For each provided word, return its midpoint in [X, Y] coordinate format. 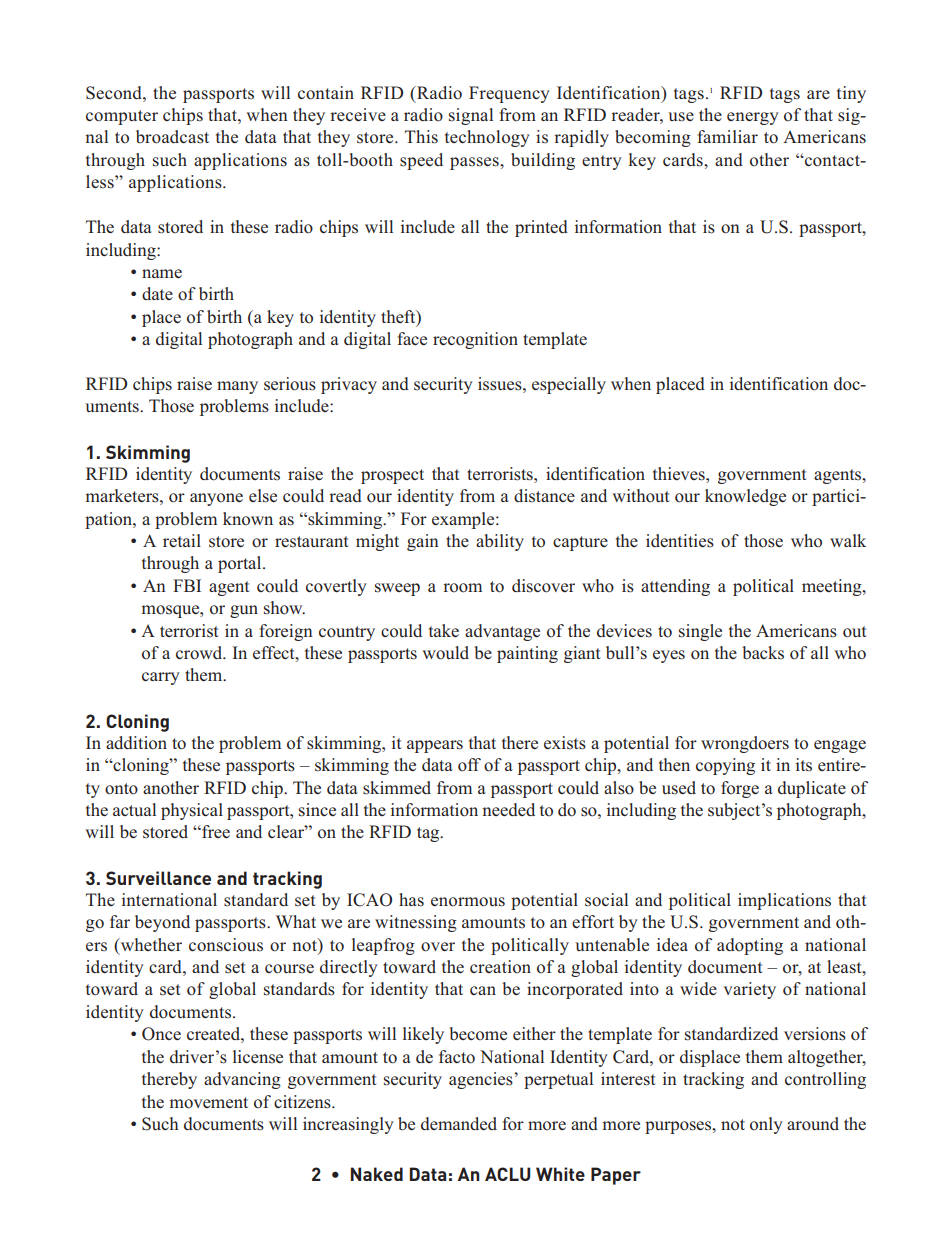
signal [471, 116]
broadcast [172, 137]
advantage [502, 632]
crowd [200, 653]
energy [753, 118]
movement [208, 1103]
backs [763, 652]
